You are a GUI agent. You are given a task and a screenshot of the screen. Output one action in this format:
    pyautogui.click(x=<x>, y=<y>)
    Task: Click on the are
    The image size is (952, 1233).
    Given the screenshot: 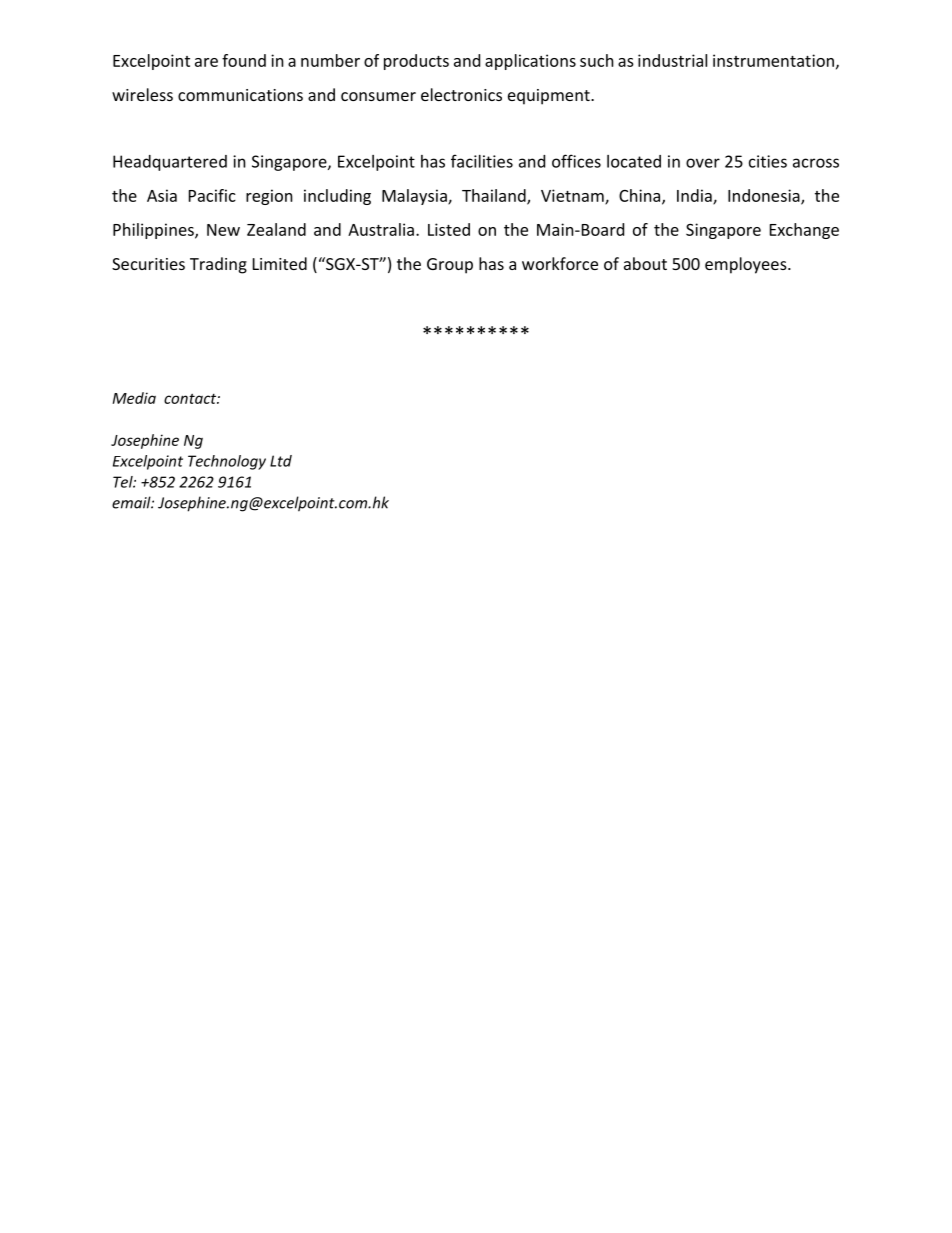 What is the action you would take?
    pyautogui.click(x=206, y=62)
